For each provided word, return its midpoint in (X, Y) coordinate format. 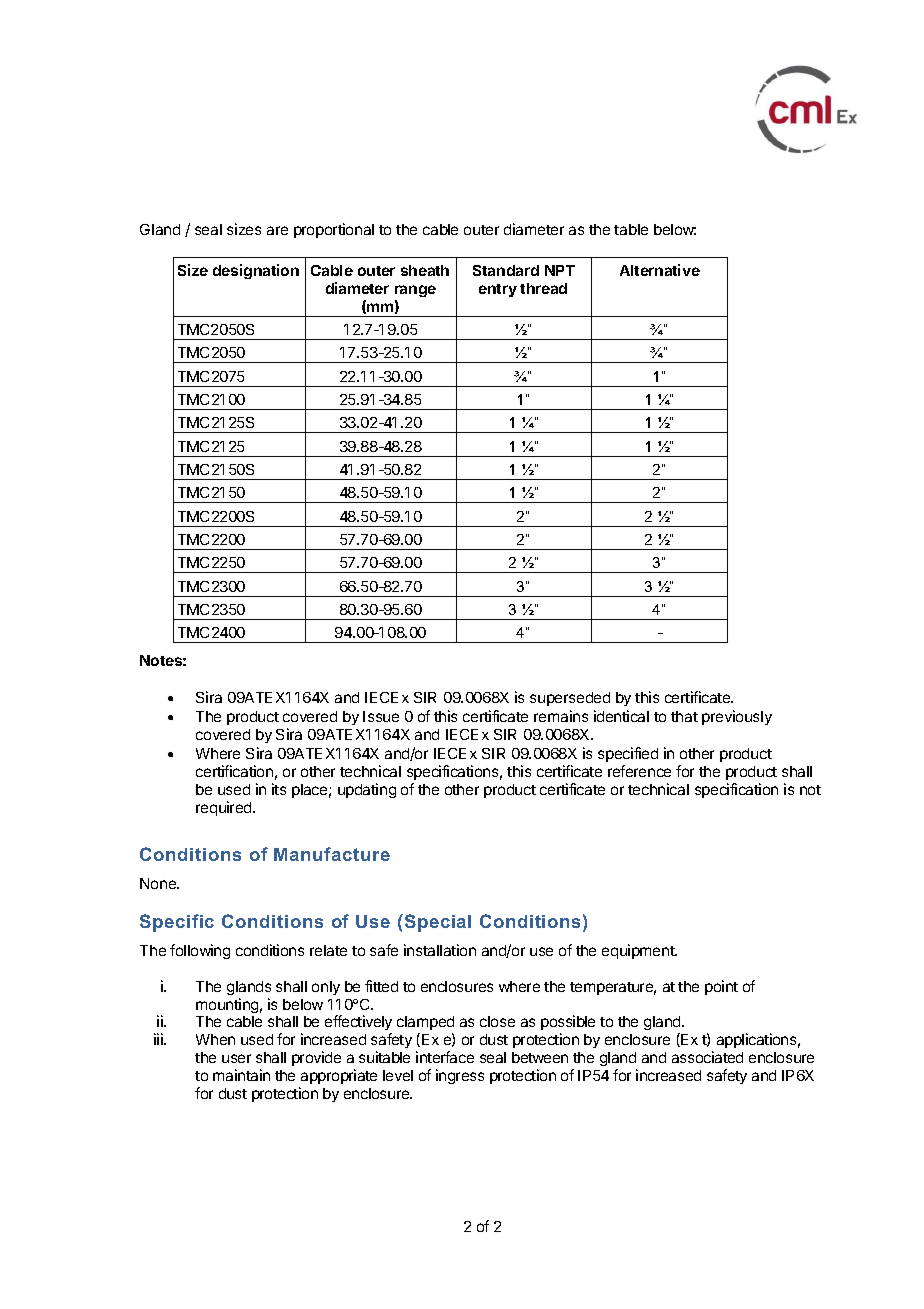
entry (498, 290)
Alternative (660, 270)
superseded (570, 699)
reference (639, 771)
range (415, 291)
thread (543, 288)
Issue (381, 716)
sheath (425, 270)
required (225, 808)
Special (436, 923)
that (684, 716)
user (236, 1058)
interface (445, 1057)
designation (256, 271)
